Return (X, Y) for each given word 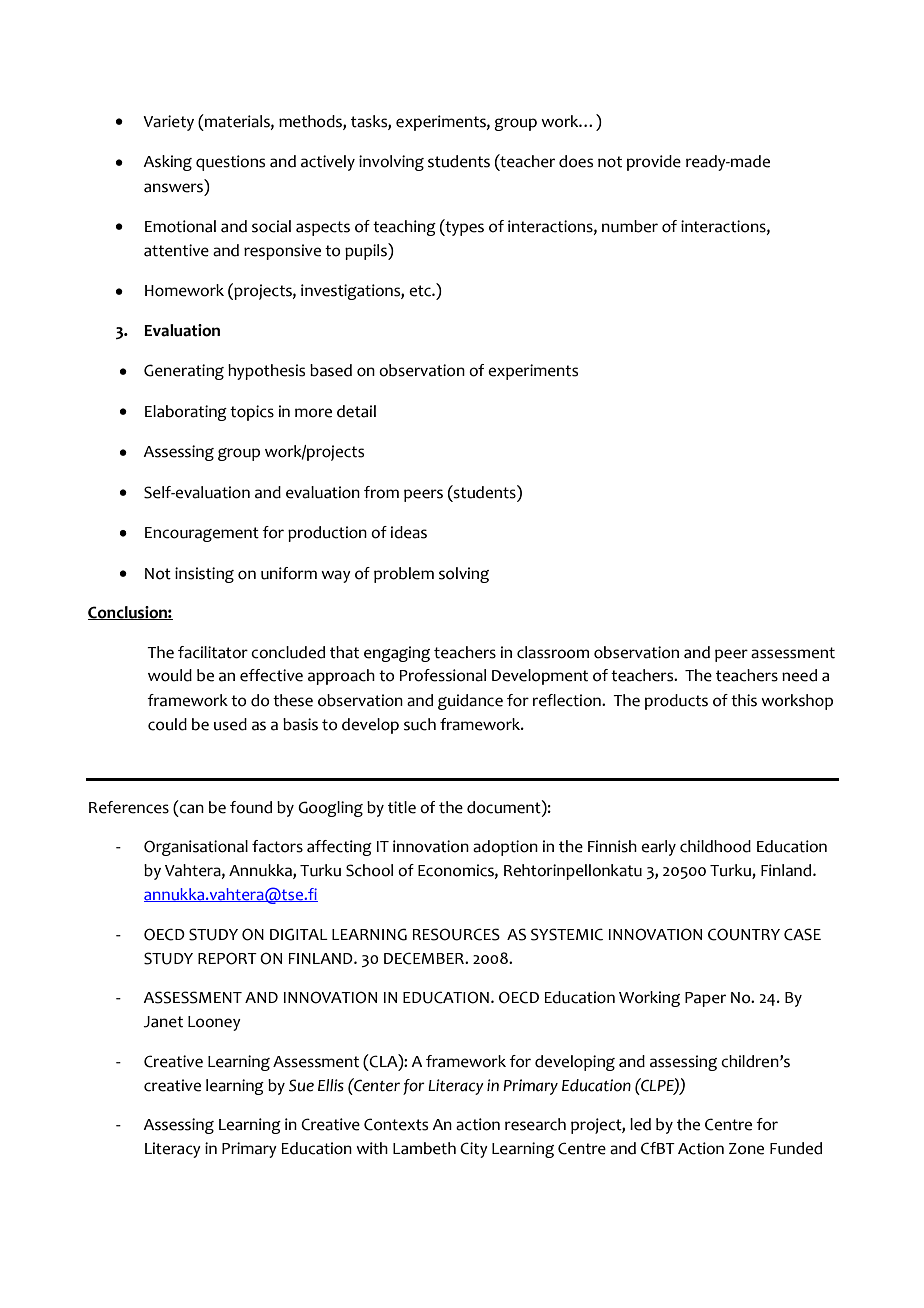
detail (356, 411)
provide (654, 163)
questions (230, 163)
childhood (715, 846)
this (744, 700)
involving (391, 163)
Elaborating (186, 413)
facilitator (213, 652)
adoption (505, 848)
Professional (442, 675)
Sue (301, 1085)
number (630, 226)
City (474, 1150)
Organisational (196, 848)
